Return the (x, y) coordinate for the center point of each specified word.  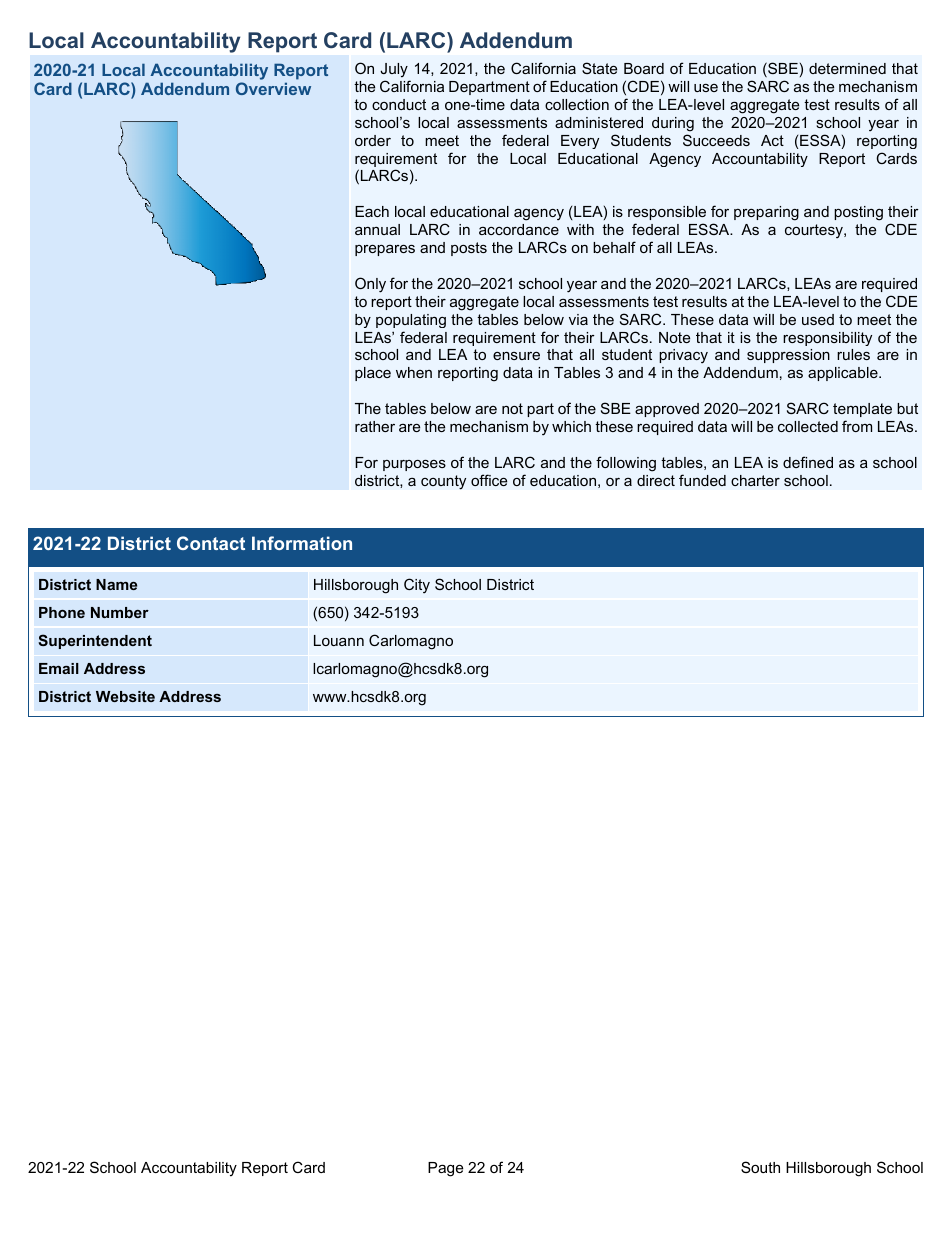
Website (125, 696)
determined (847, 68)
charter (755, 480)
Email (59, 668)
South (760, 1167)
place (373, 374)
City (417, 586)
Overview (273, 88)
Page (445, 1169)
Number (120, 612)
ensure (516, 356)
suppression (788, 356)
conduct (399, 104)
